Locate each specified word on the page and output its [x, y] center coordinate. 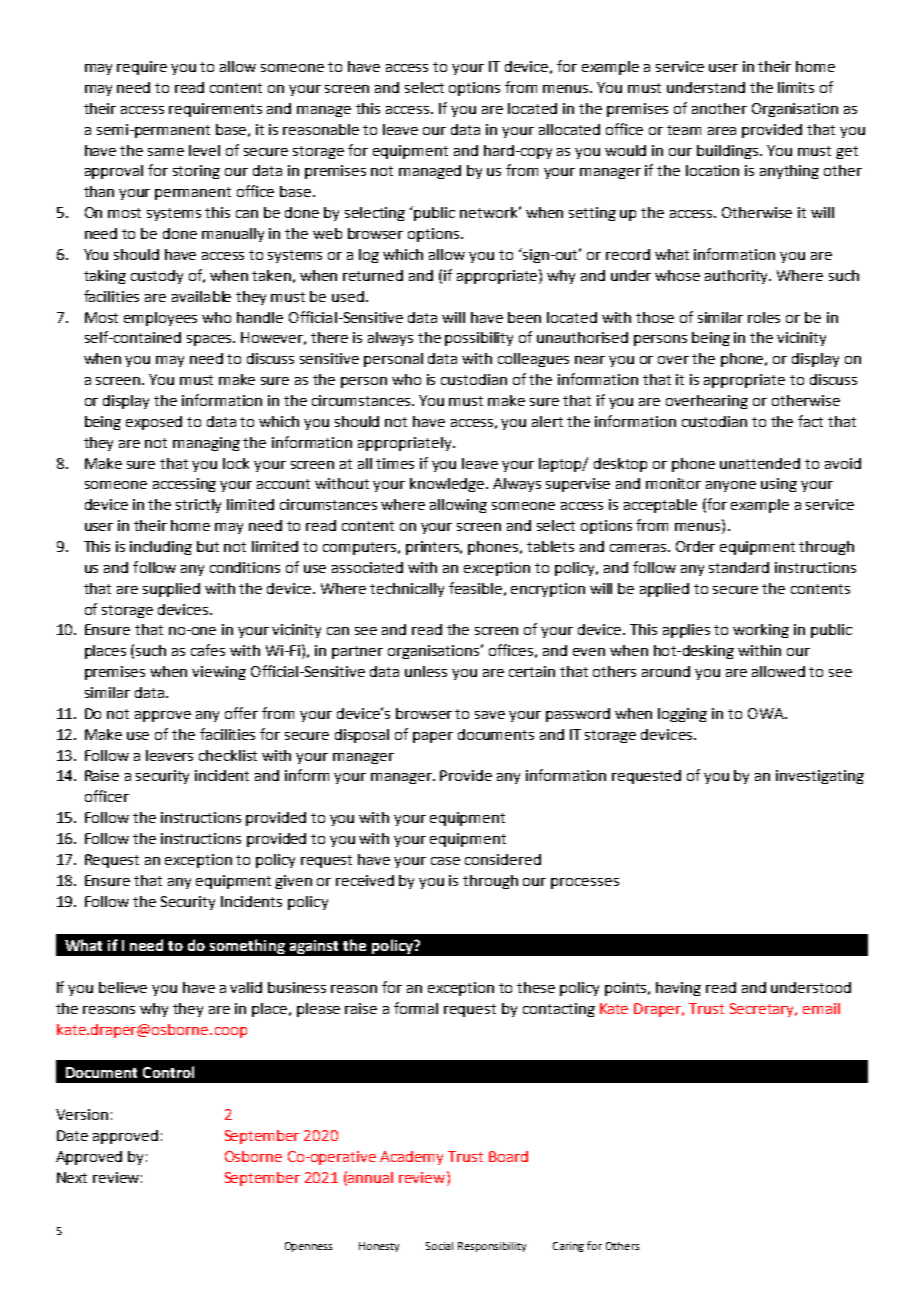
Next [72, 1177]
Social [439, 1246]
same [166, 152]
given [293, 882]
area [722, 131]
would [625, 150]
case [445, 861]
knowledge [448, 485]
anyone [731, 486]
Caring [568, 1247]
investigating [820, 777]
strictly [198, 506]
